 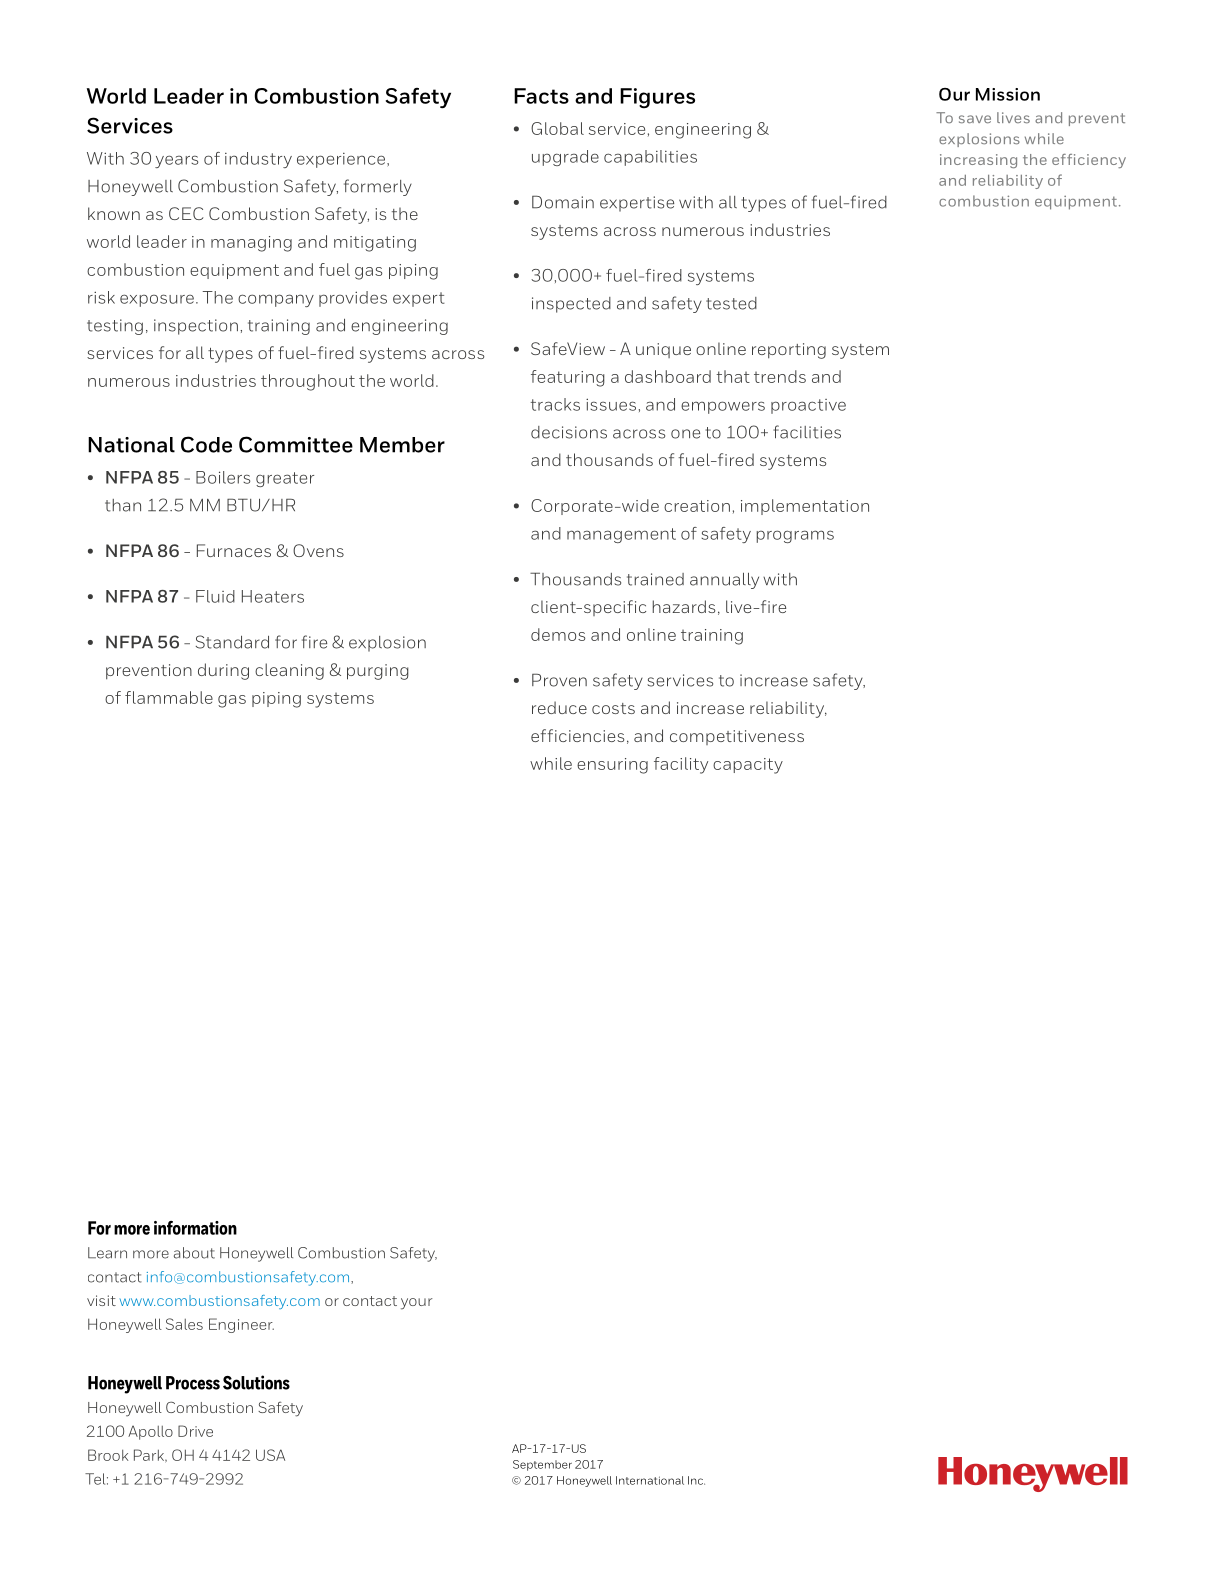 I want to click on programs, so click(x=795, y=536).
